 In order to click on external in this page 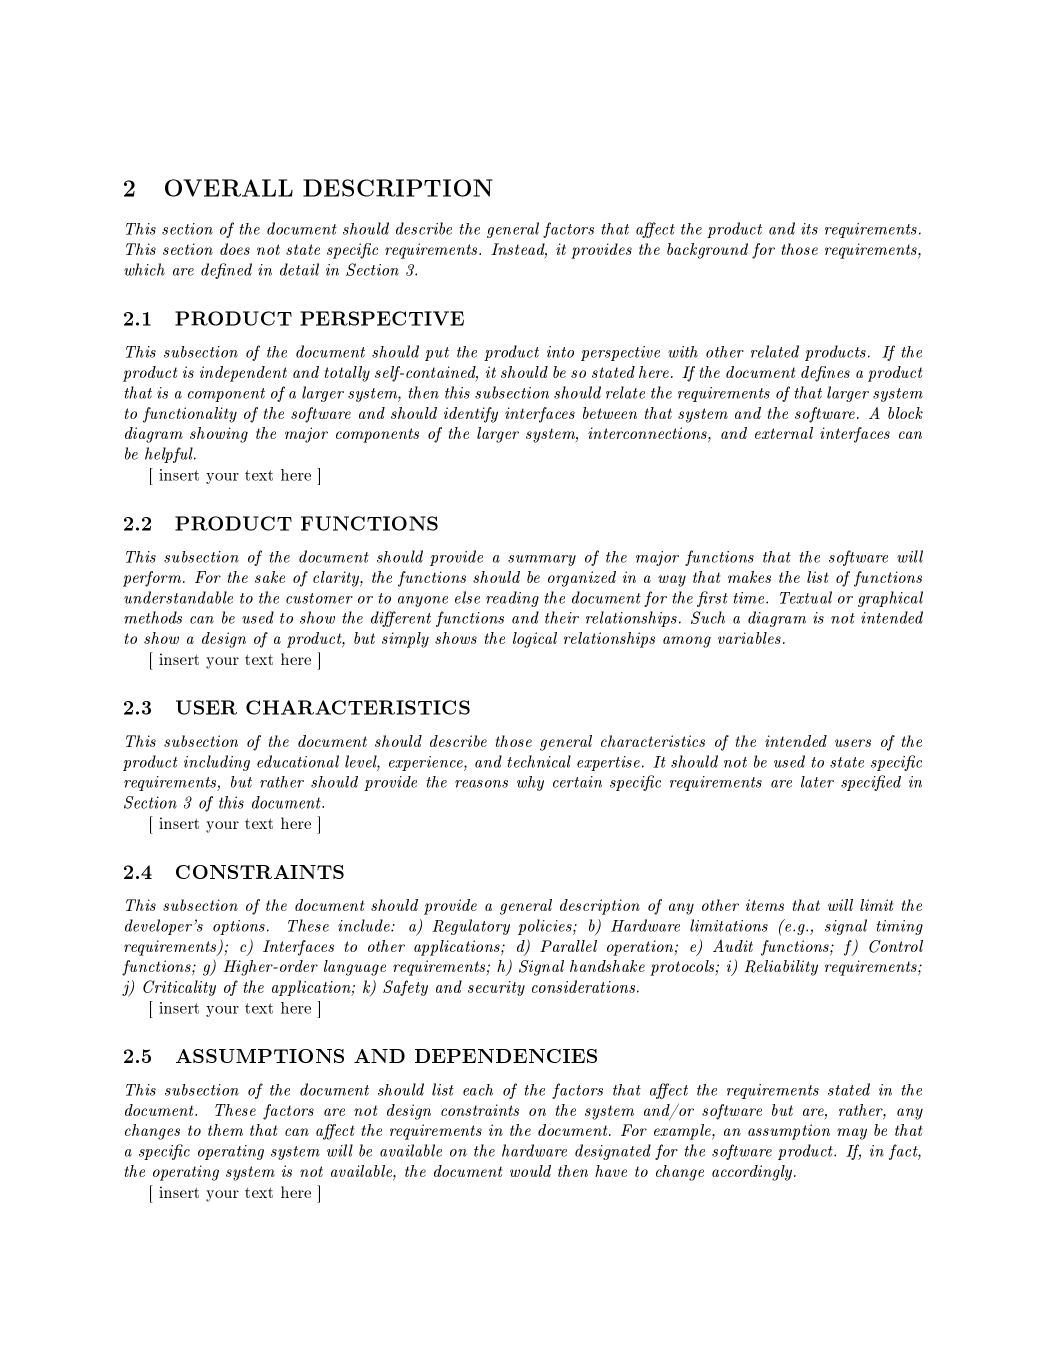, I will do `click(784, 433)`.
